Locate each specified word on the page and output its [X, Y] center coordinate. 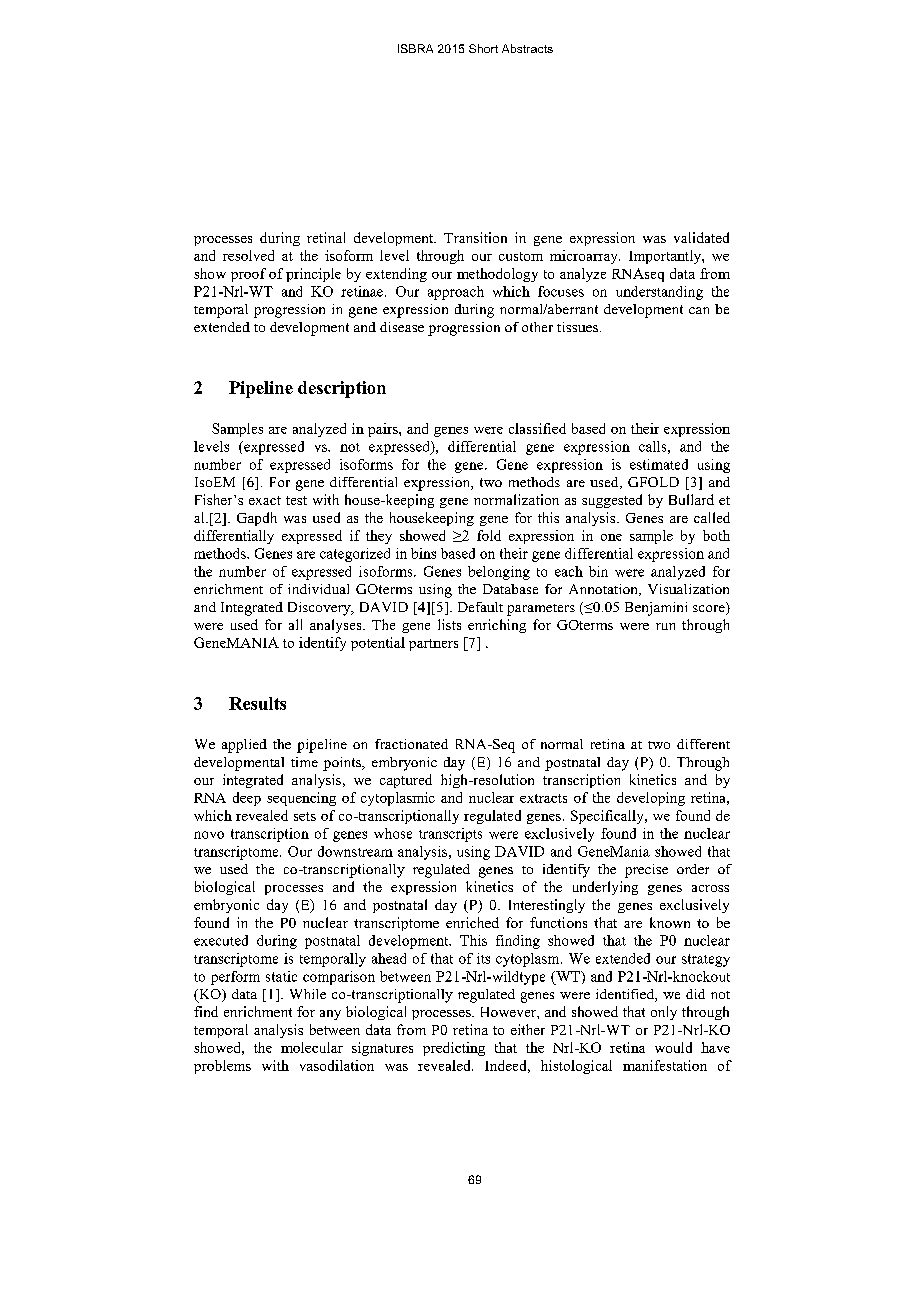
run [665, 626]
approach [456, 293]
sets [305, 816]
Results [257, 703]
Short [483, 48]
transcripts [450, 835]
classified [537, 428]
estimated [659, 464]
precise [646, 871]
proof [248, 275]
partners [433, 645]
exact [265, 500]
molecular [312, 1047]
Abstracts [527, 48]
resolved [248, 255]
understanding [659, 293]
